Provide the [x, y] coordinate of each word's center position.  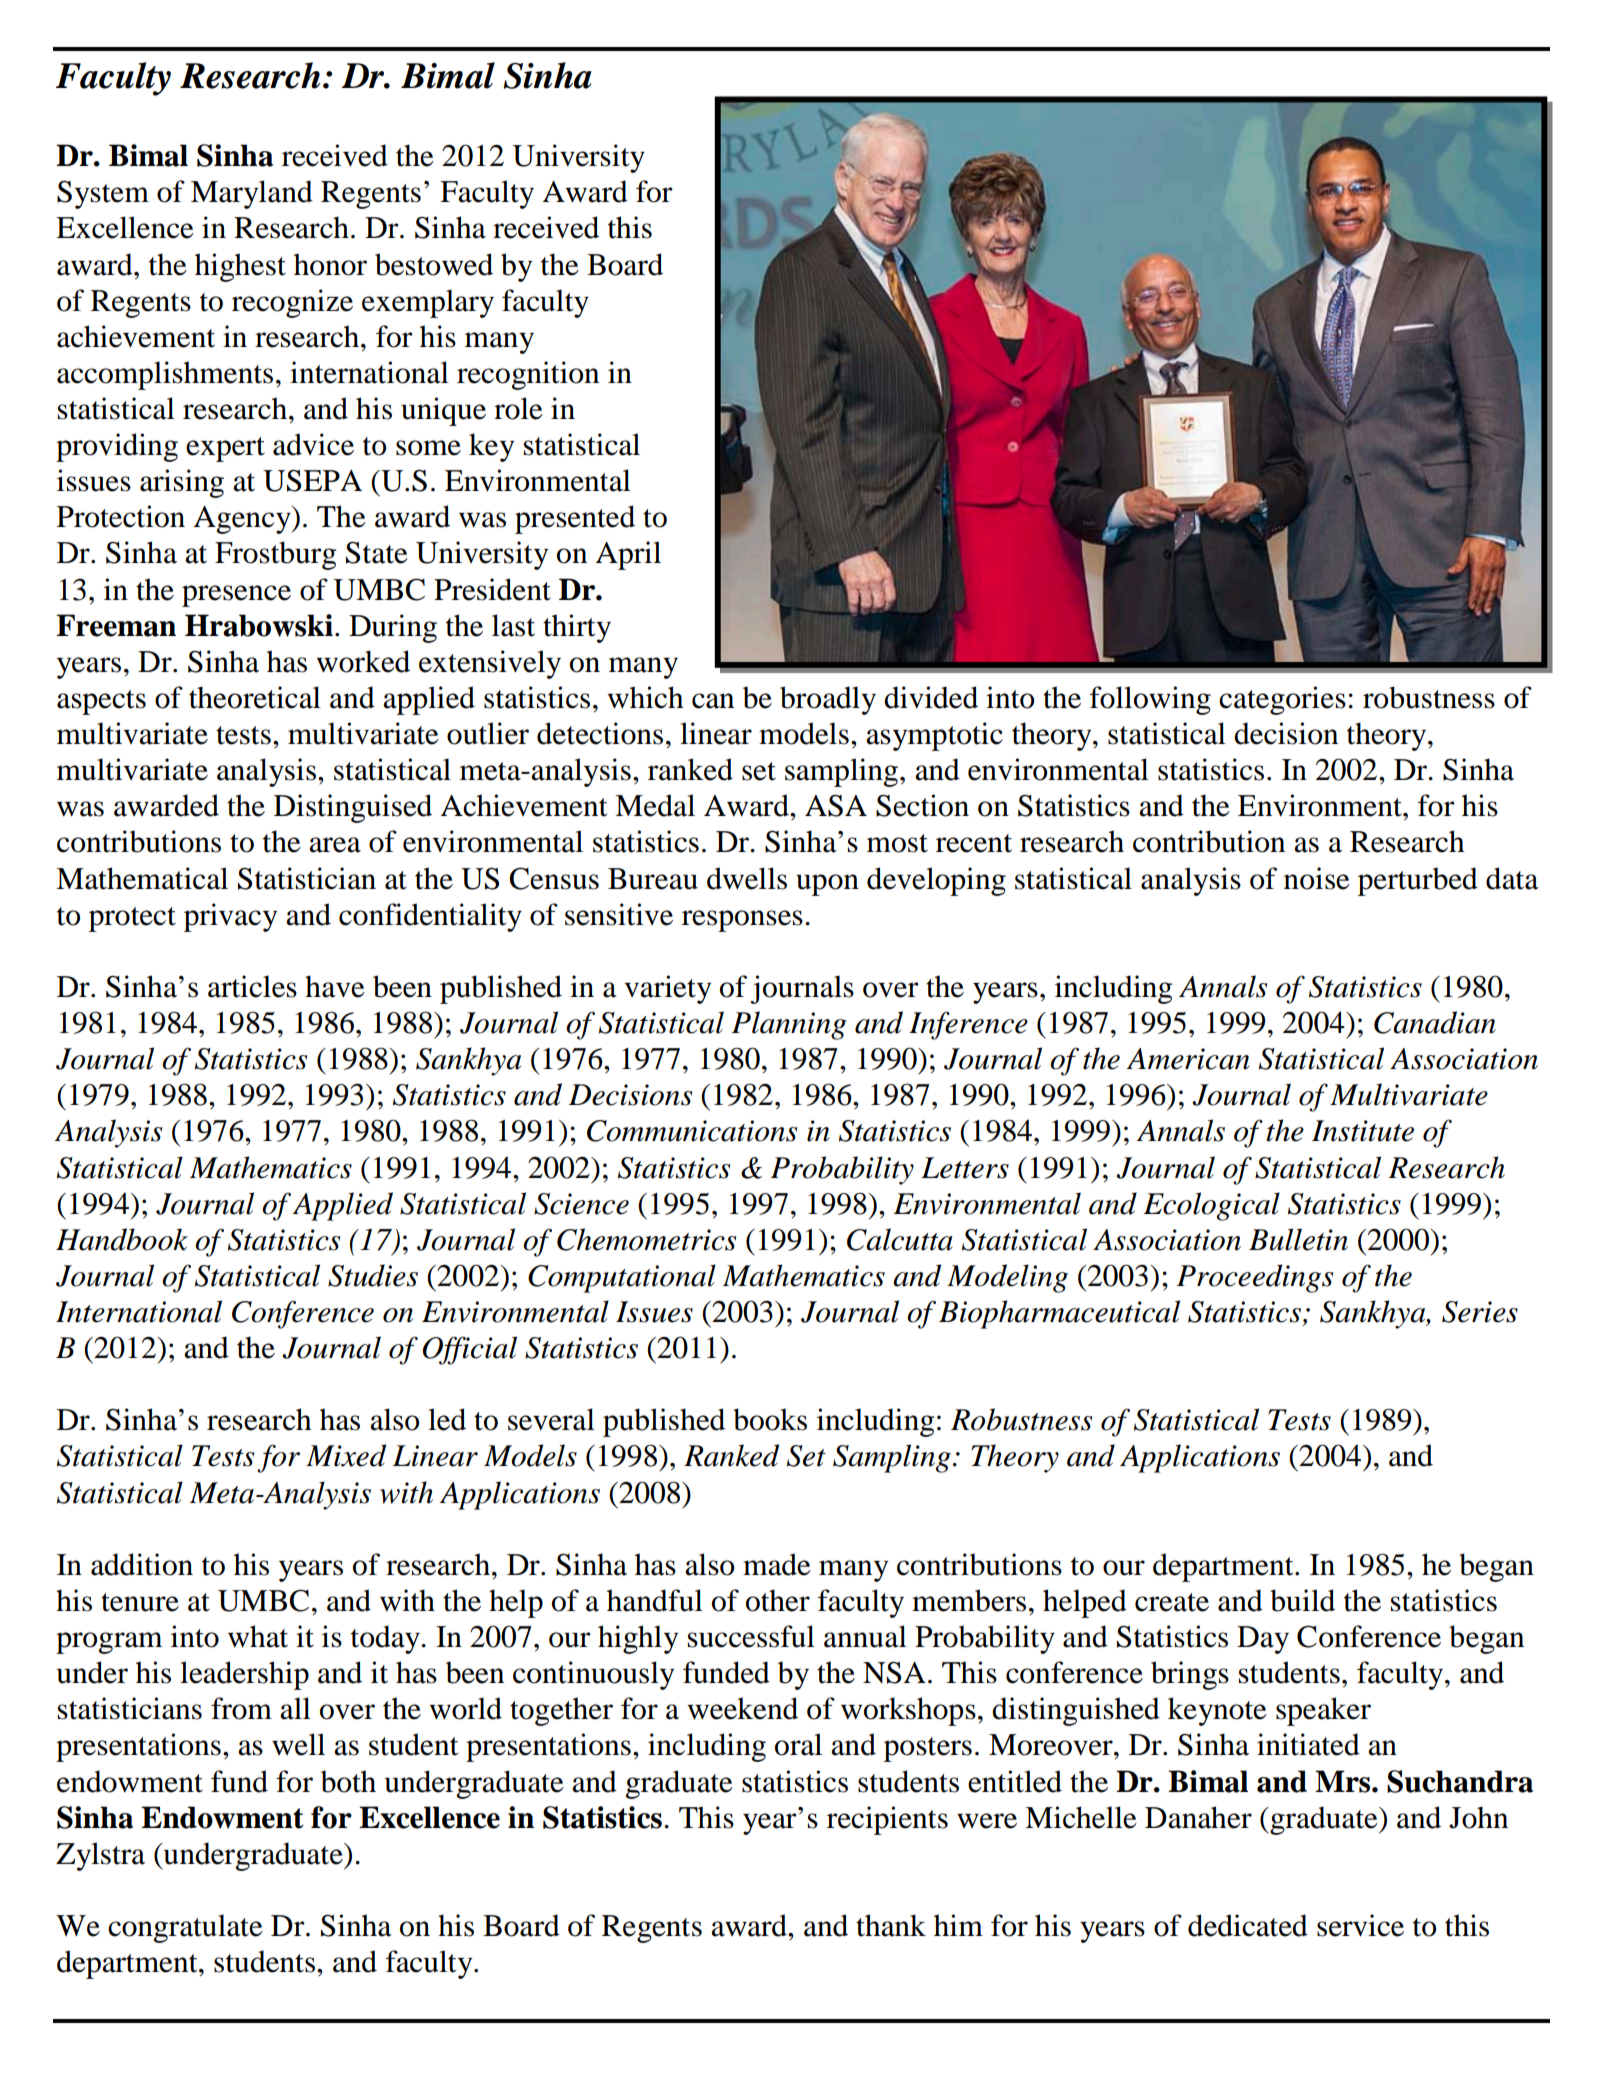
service [1360, 1925]
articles [252, 986]
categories [1282, 700]
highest [240, 267]
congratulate [185, 1928]
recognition [528, 375]
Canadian [1435, 1022]
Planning [788, 1025]
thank [891, 1925]
